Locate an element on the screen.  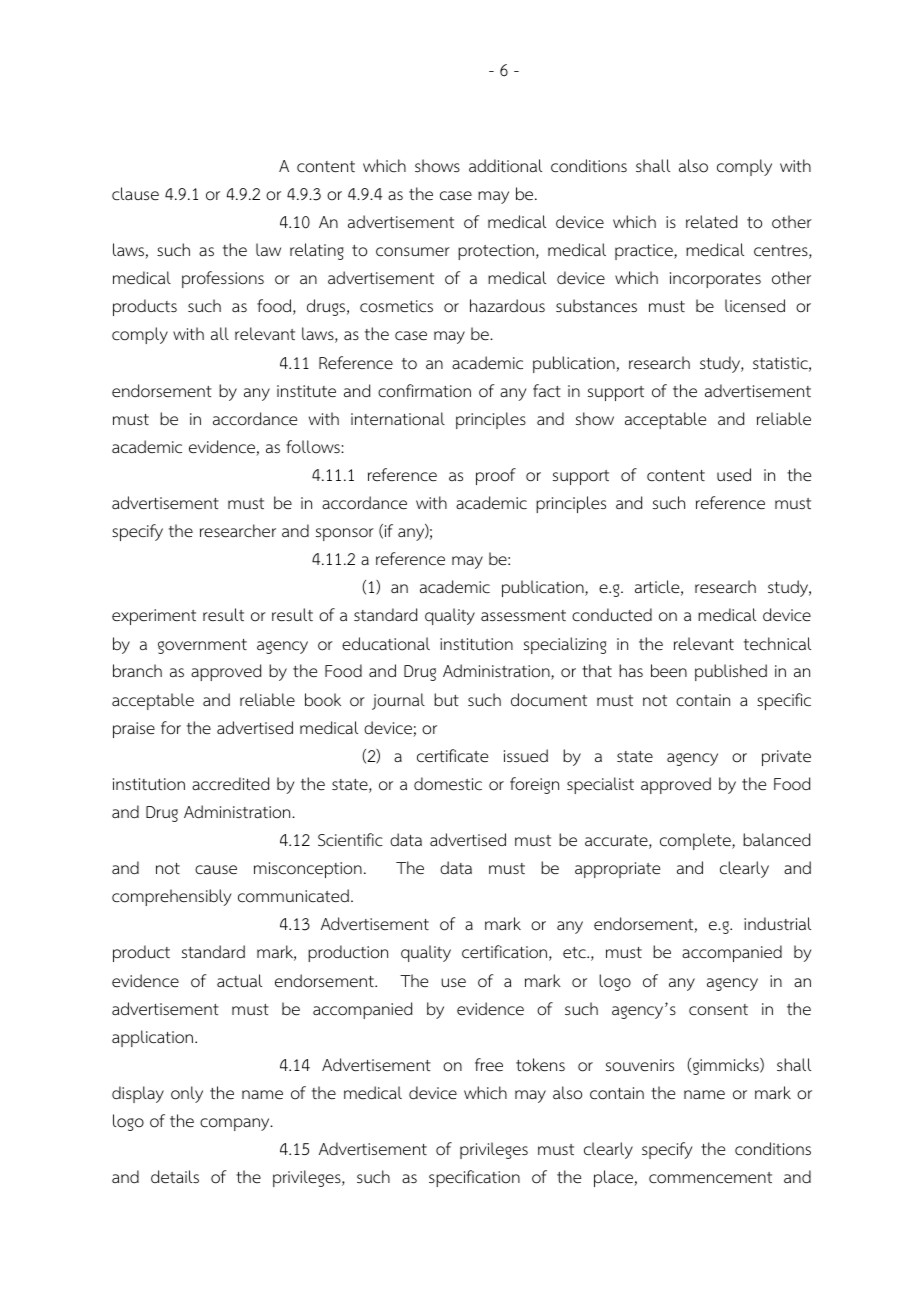
but is located at coordinates (446, 699).
